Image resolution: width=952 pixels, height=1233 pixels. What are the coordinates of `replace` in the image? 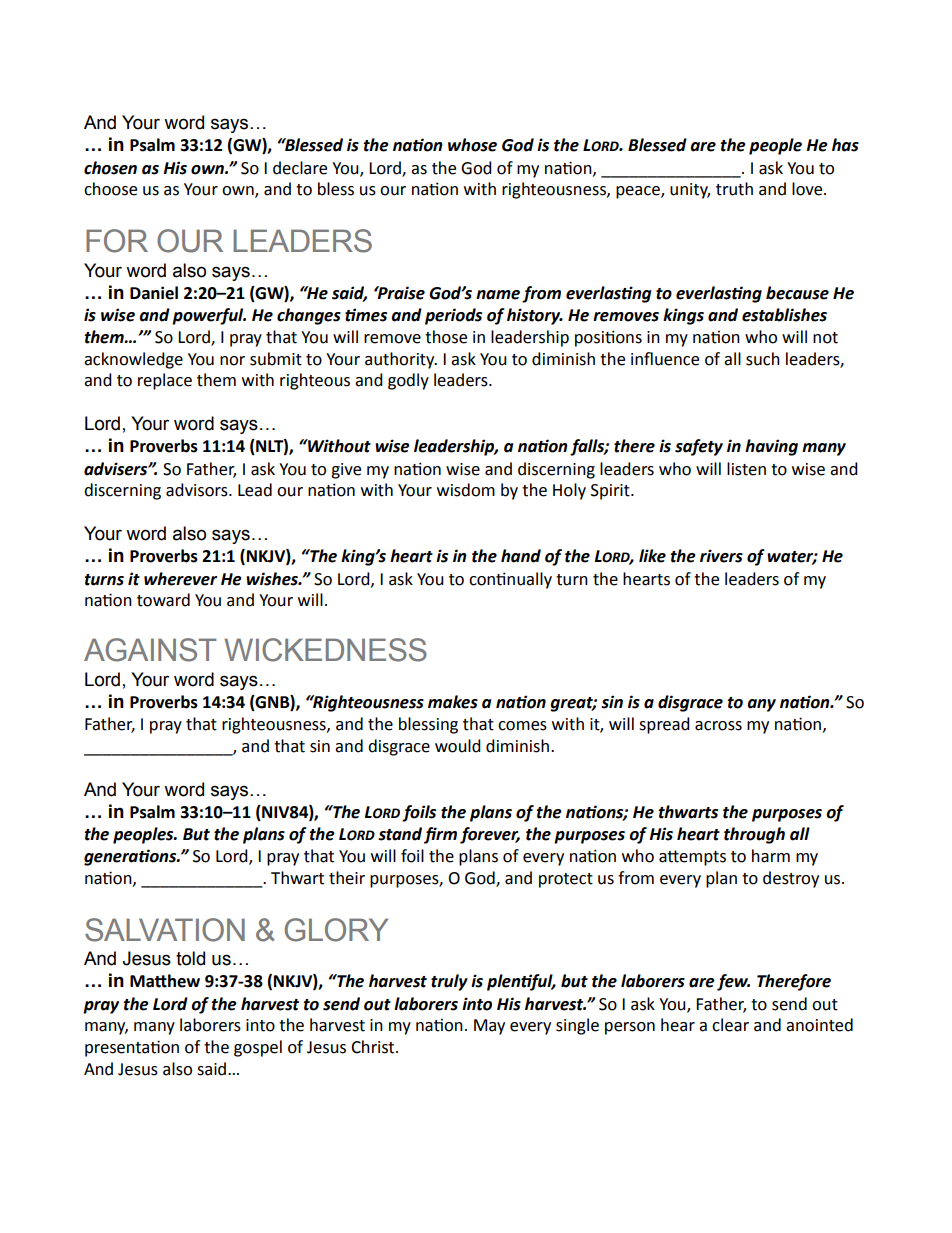 It's located at (165, 381).
